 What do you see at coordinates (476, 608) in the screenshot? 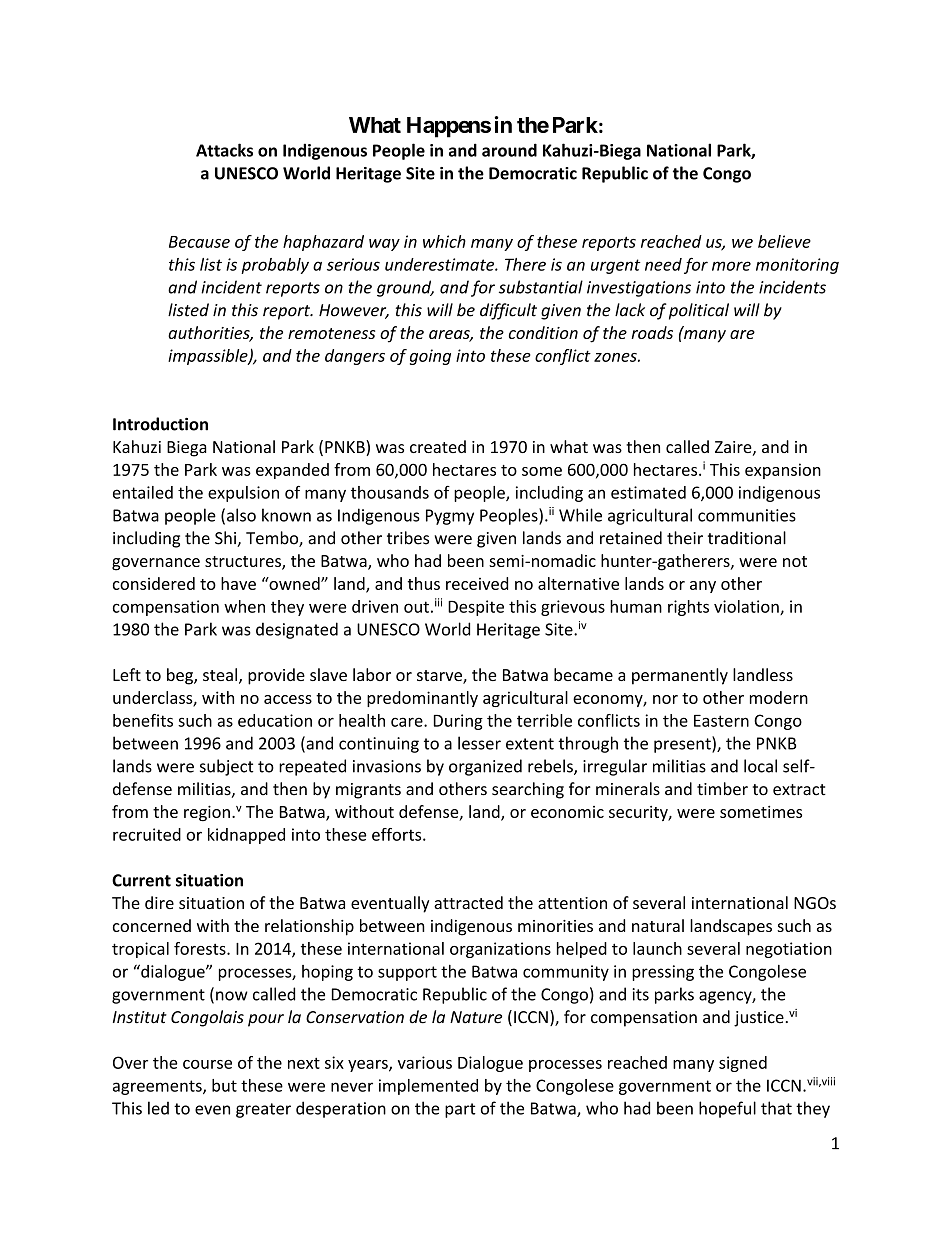
I see `Despite` at bounding box center [476, 608].
